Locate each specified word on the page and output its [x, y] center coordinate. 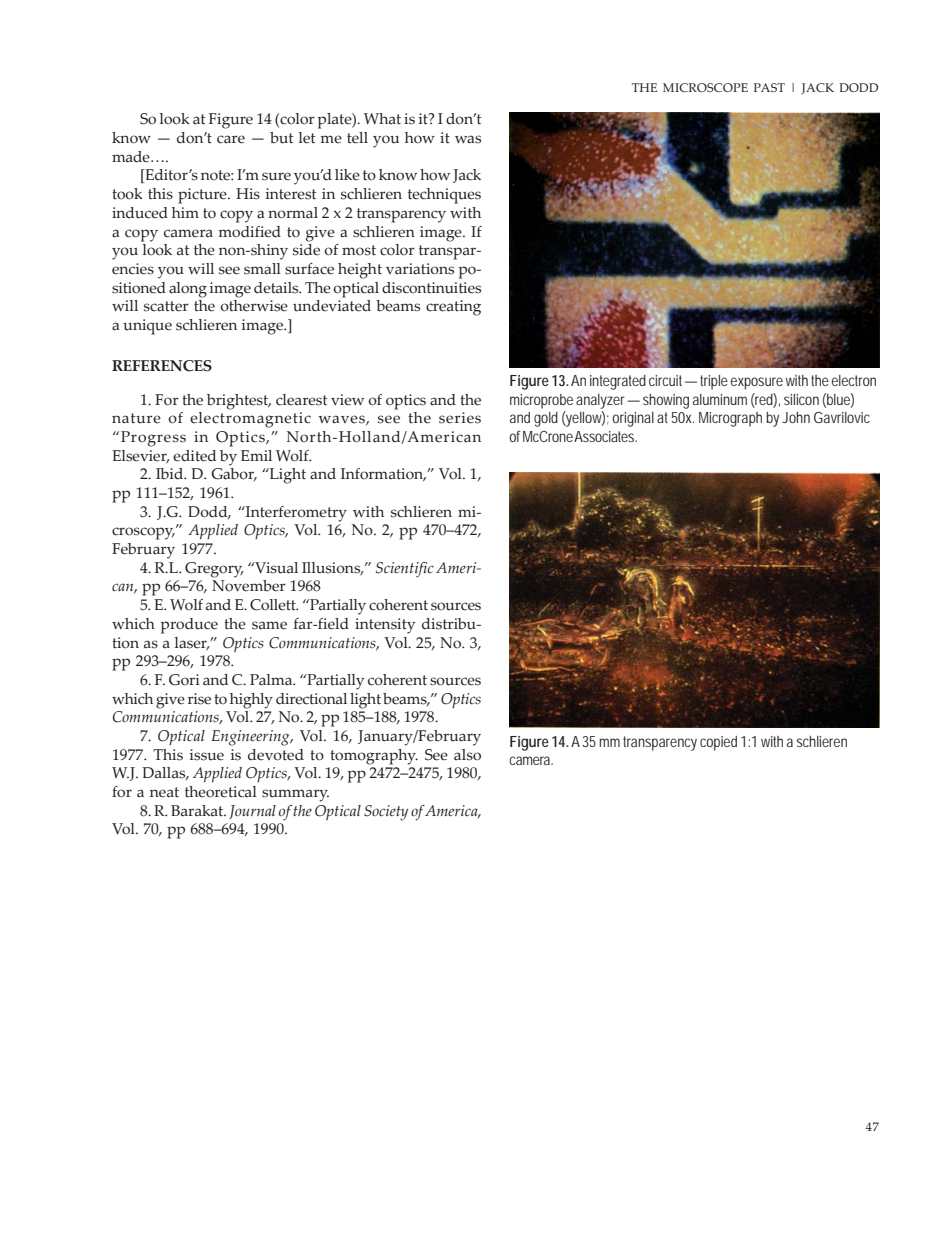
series [460, 418]
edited [194, 456]
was [468, 139]
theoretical [221, 792]
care [231, 139]
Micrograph [730, 419]
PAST [769, 87]
